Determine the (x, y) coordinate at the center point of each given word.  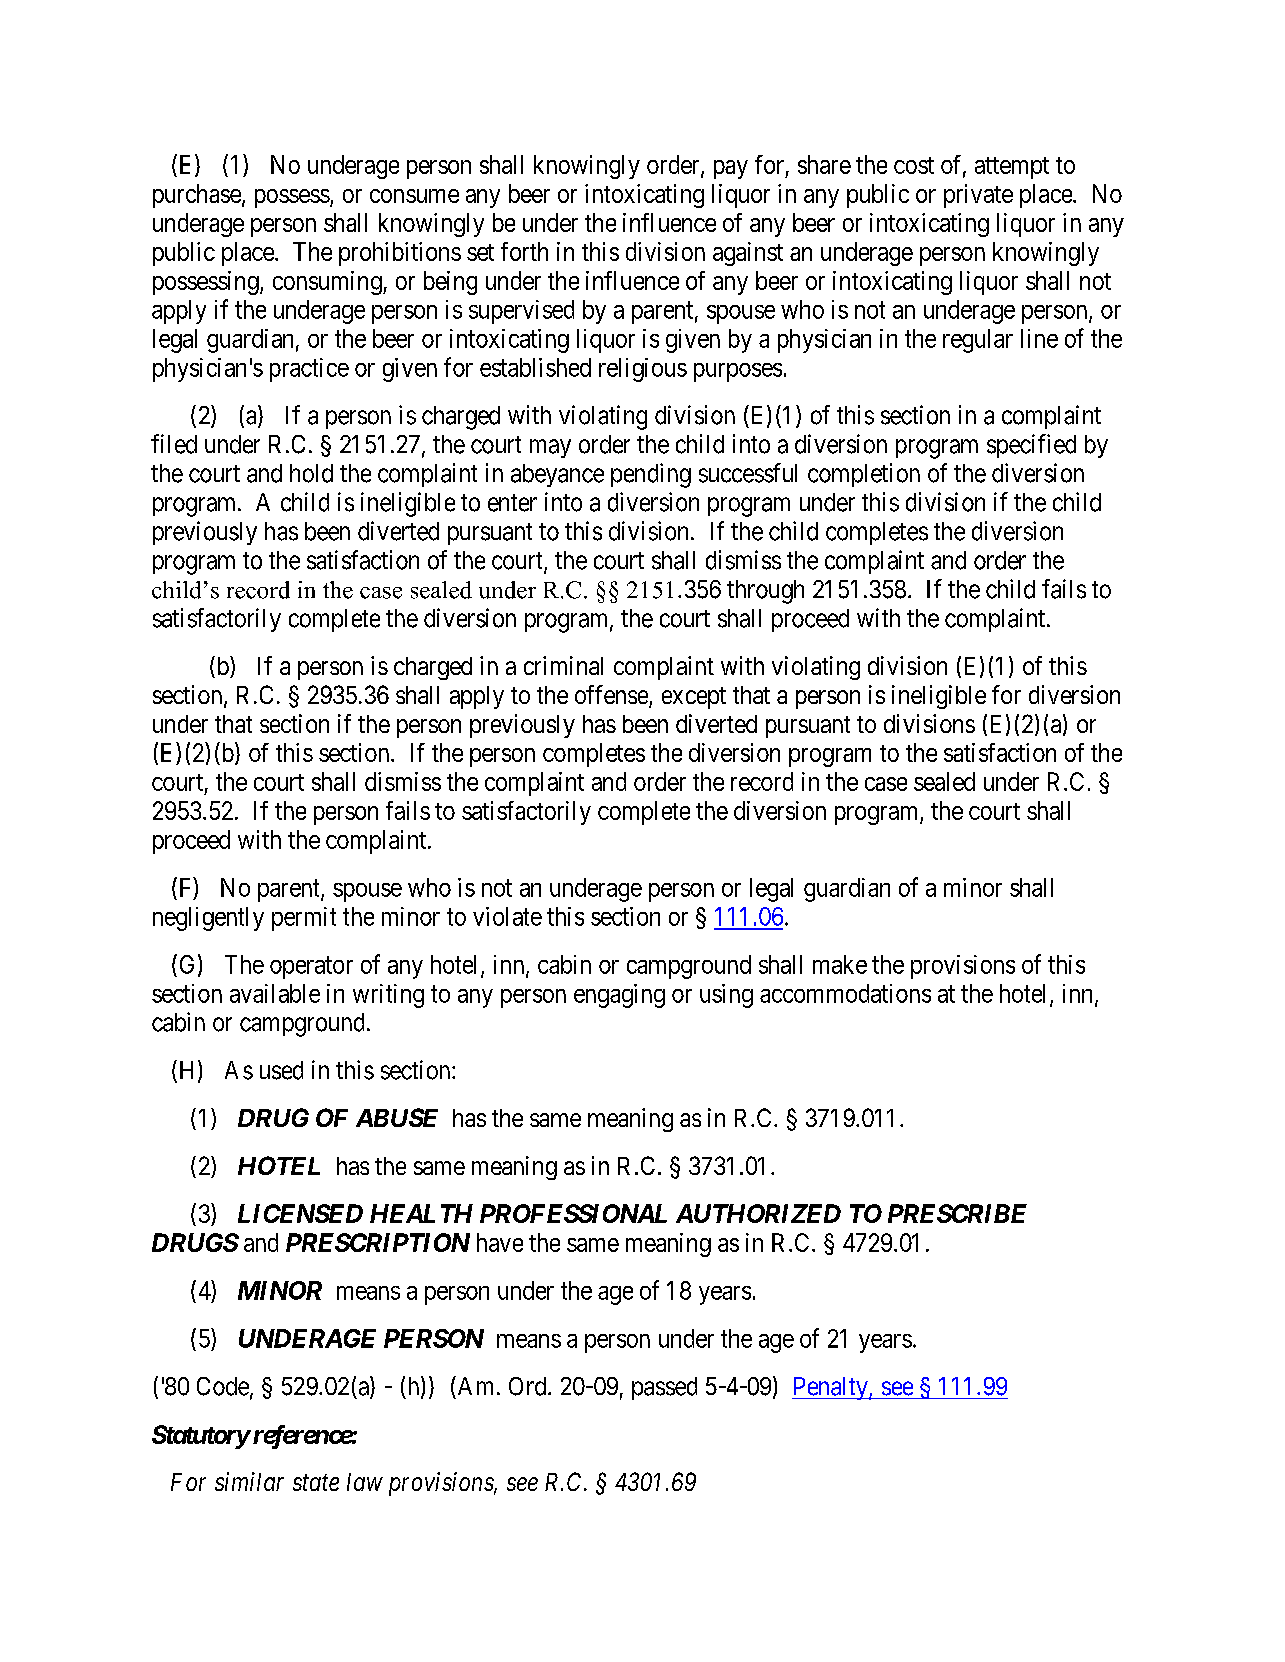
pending (651, 475)
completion (864, 475)
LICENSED (300, 1213)
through (765, 592)
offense (612, 696)
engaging (619, 996)
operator (311, 967)
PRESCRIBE (957, 1213)
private (978, 196)
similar (249, 1481)
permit (304, 919)
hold (311, 473)
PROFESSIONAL (573, 1213)
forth (524, 251)
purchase (197, 196)
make (840, 964)
